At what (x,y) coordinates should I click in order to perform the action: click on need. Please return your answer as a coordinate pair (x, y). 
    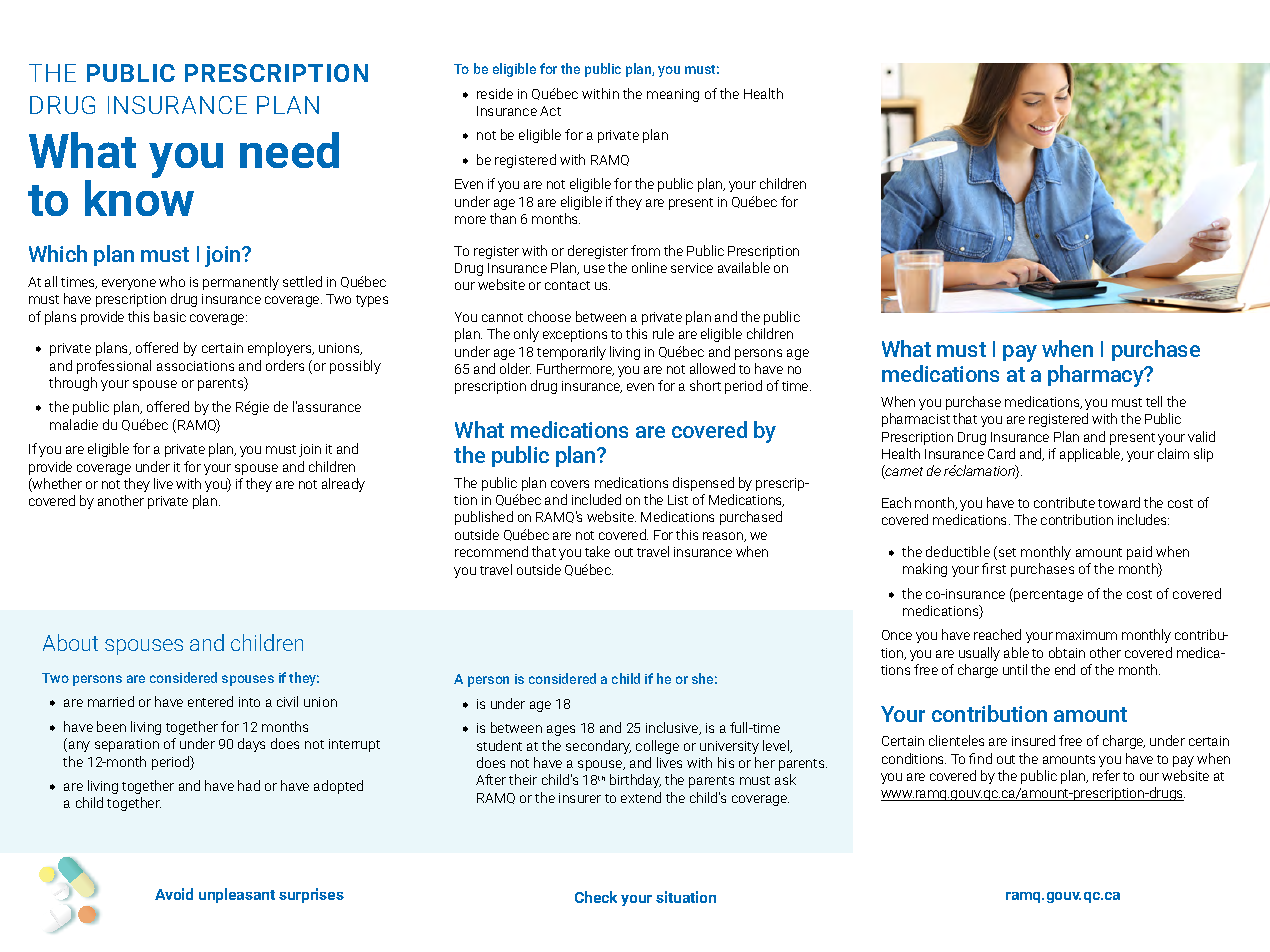
    Looking at the image, I should click on (289, 150).
